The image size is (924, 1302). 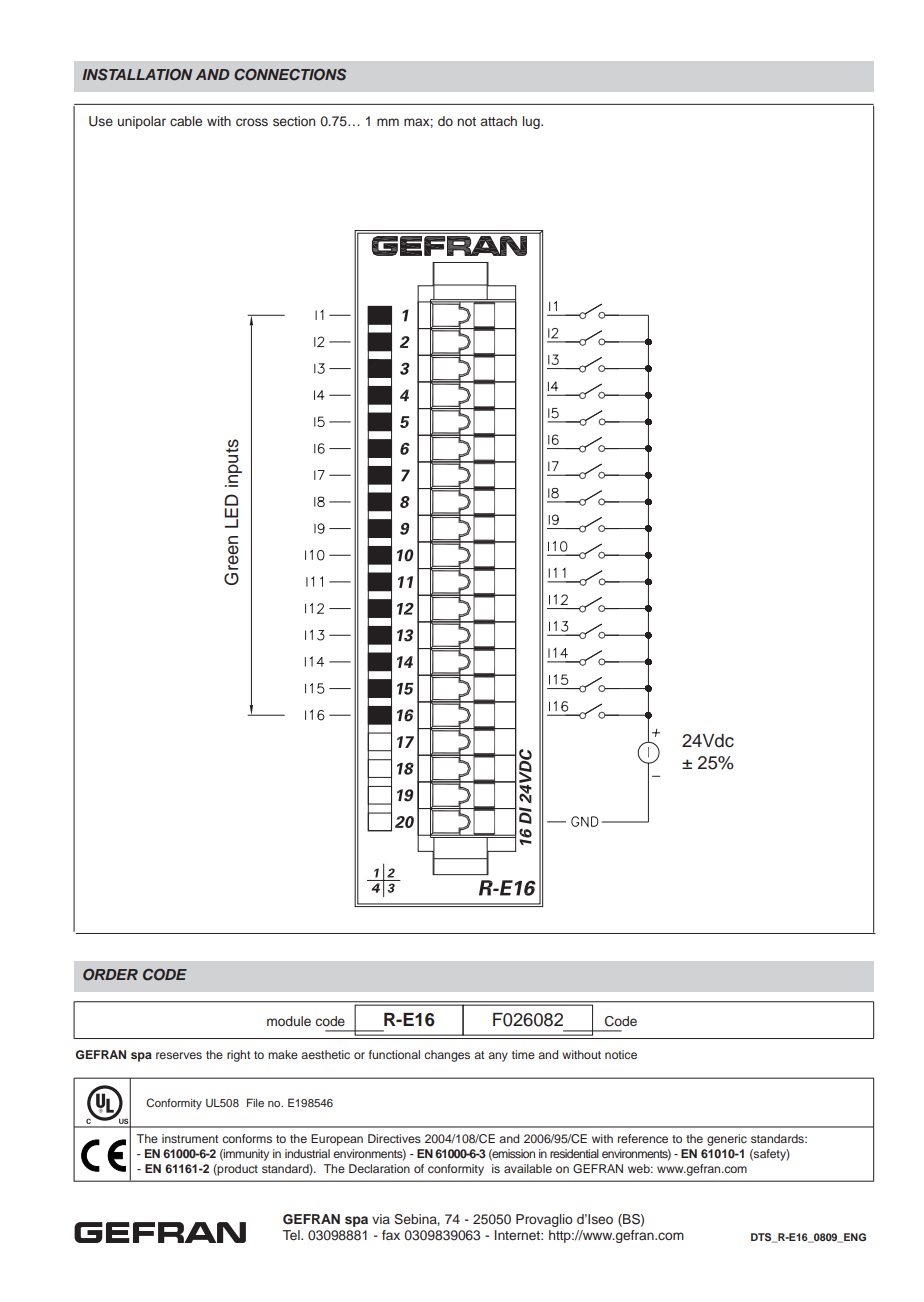 I want to click on attach, so click(x=499, y=121).
